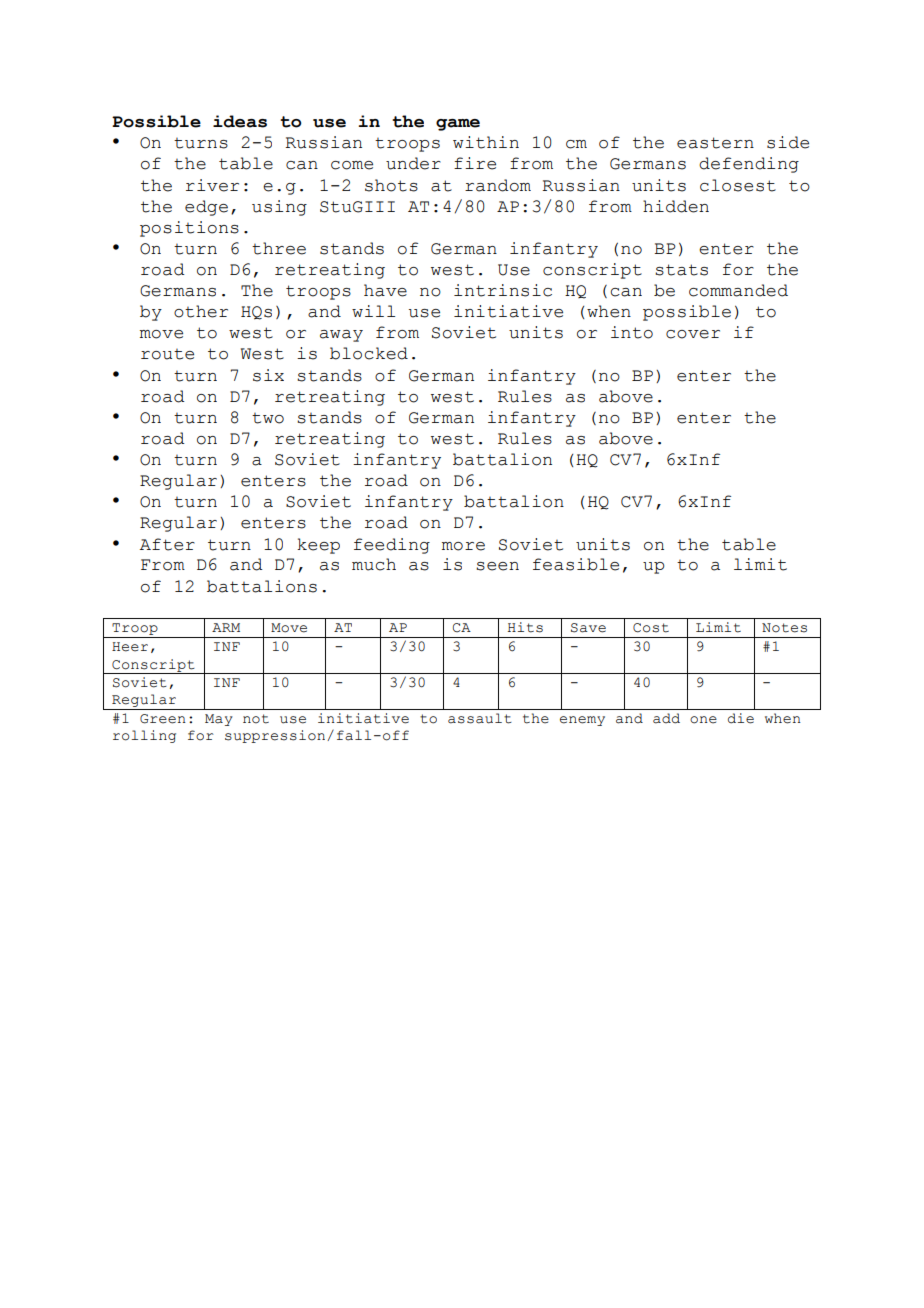  What do you see at coordinates (369, 353) in the document?
I see `blocked` at bounding box center [369, 353].
